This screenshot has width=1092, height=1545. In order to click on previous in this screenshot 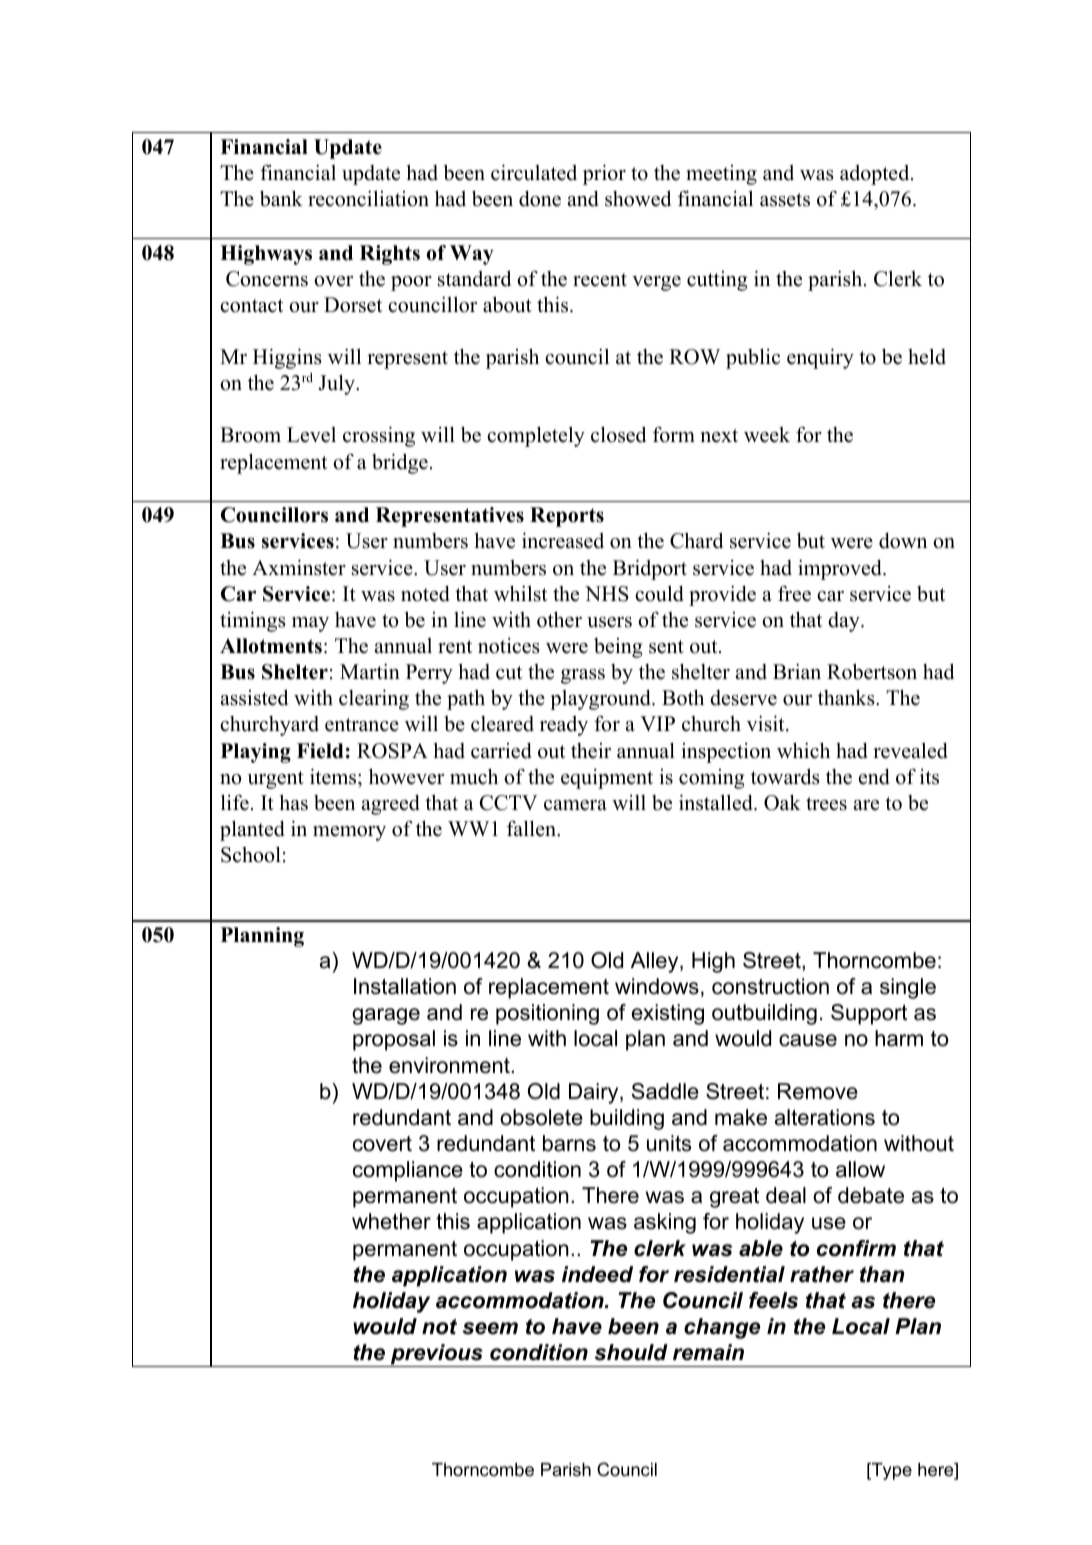, I will do `click(437, 1355)`.
